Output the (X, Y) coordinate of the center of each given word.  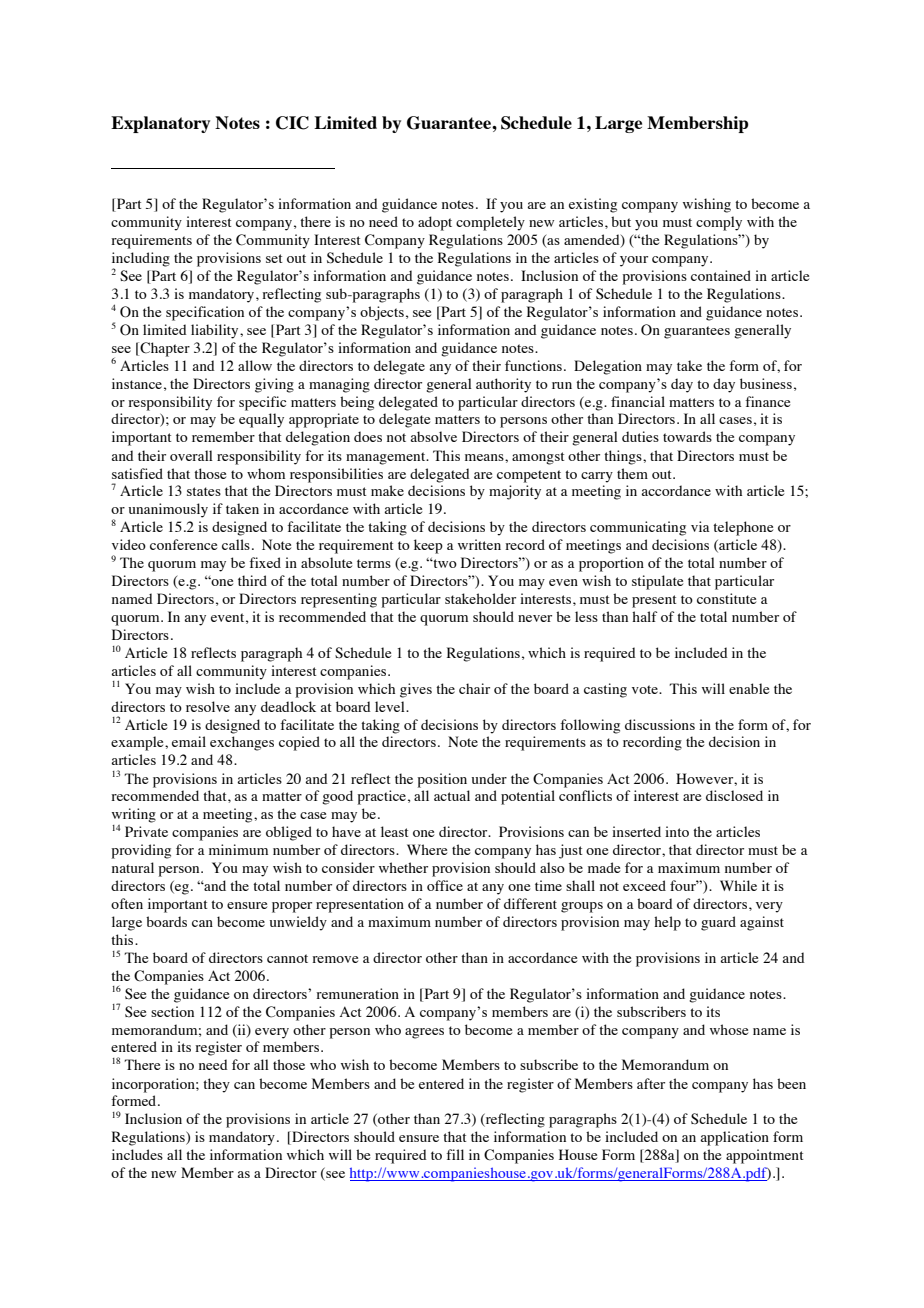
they (216, 1085)
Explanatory (160, 124)
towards (687, 436)
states (204, 491)
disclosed (734, 795)
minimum (238, 849)
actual (452, 795)
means (485, 457)
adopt (435, 223)
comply (719, 223)
